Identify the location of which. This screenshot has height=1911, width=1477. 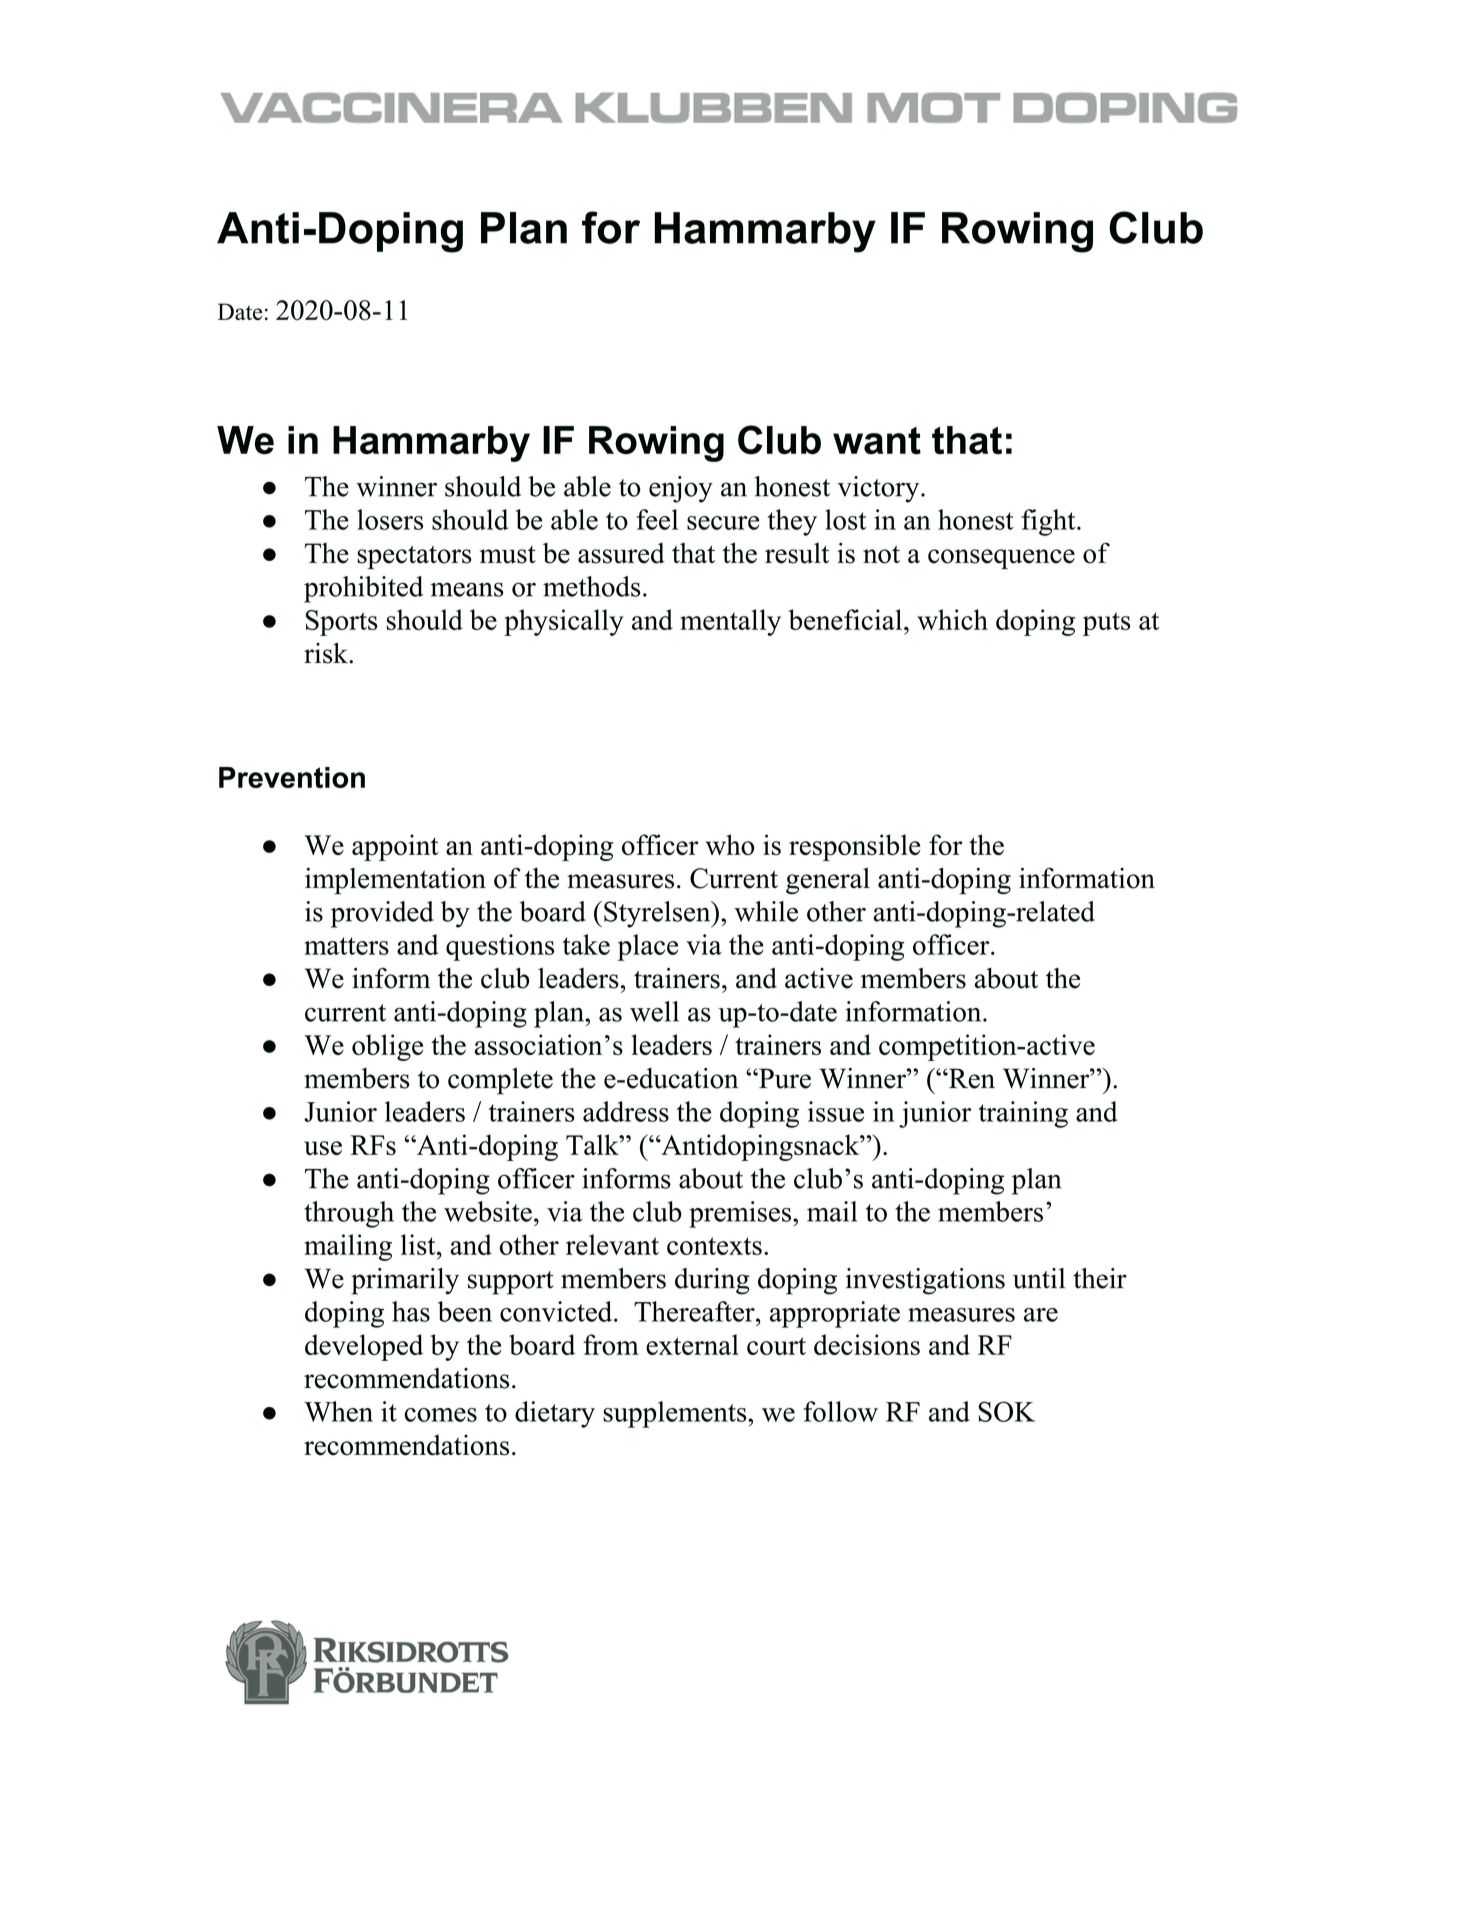
(952, 619).
